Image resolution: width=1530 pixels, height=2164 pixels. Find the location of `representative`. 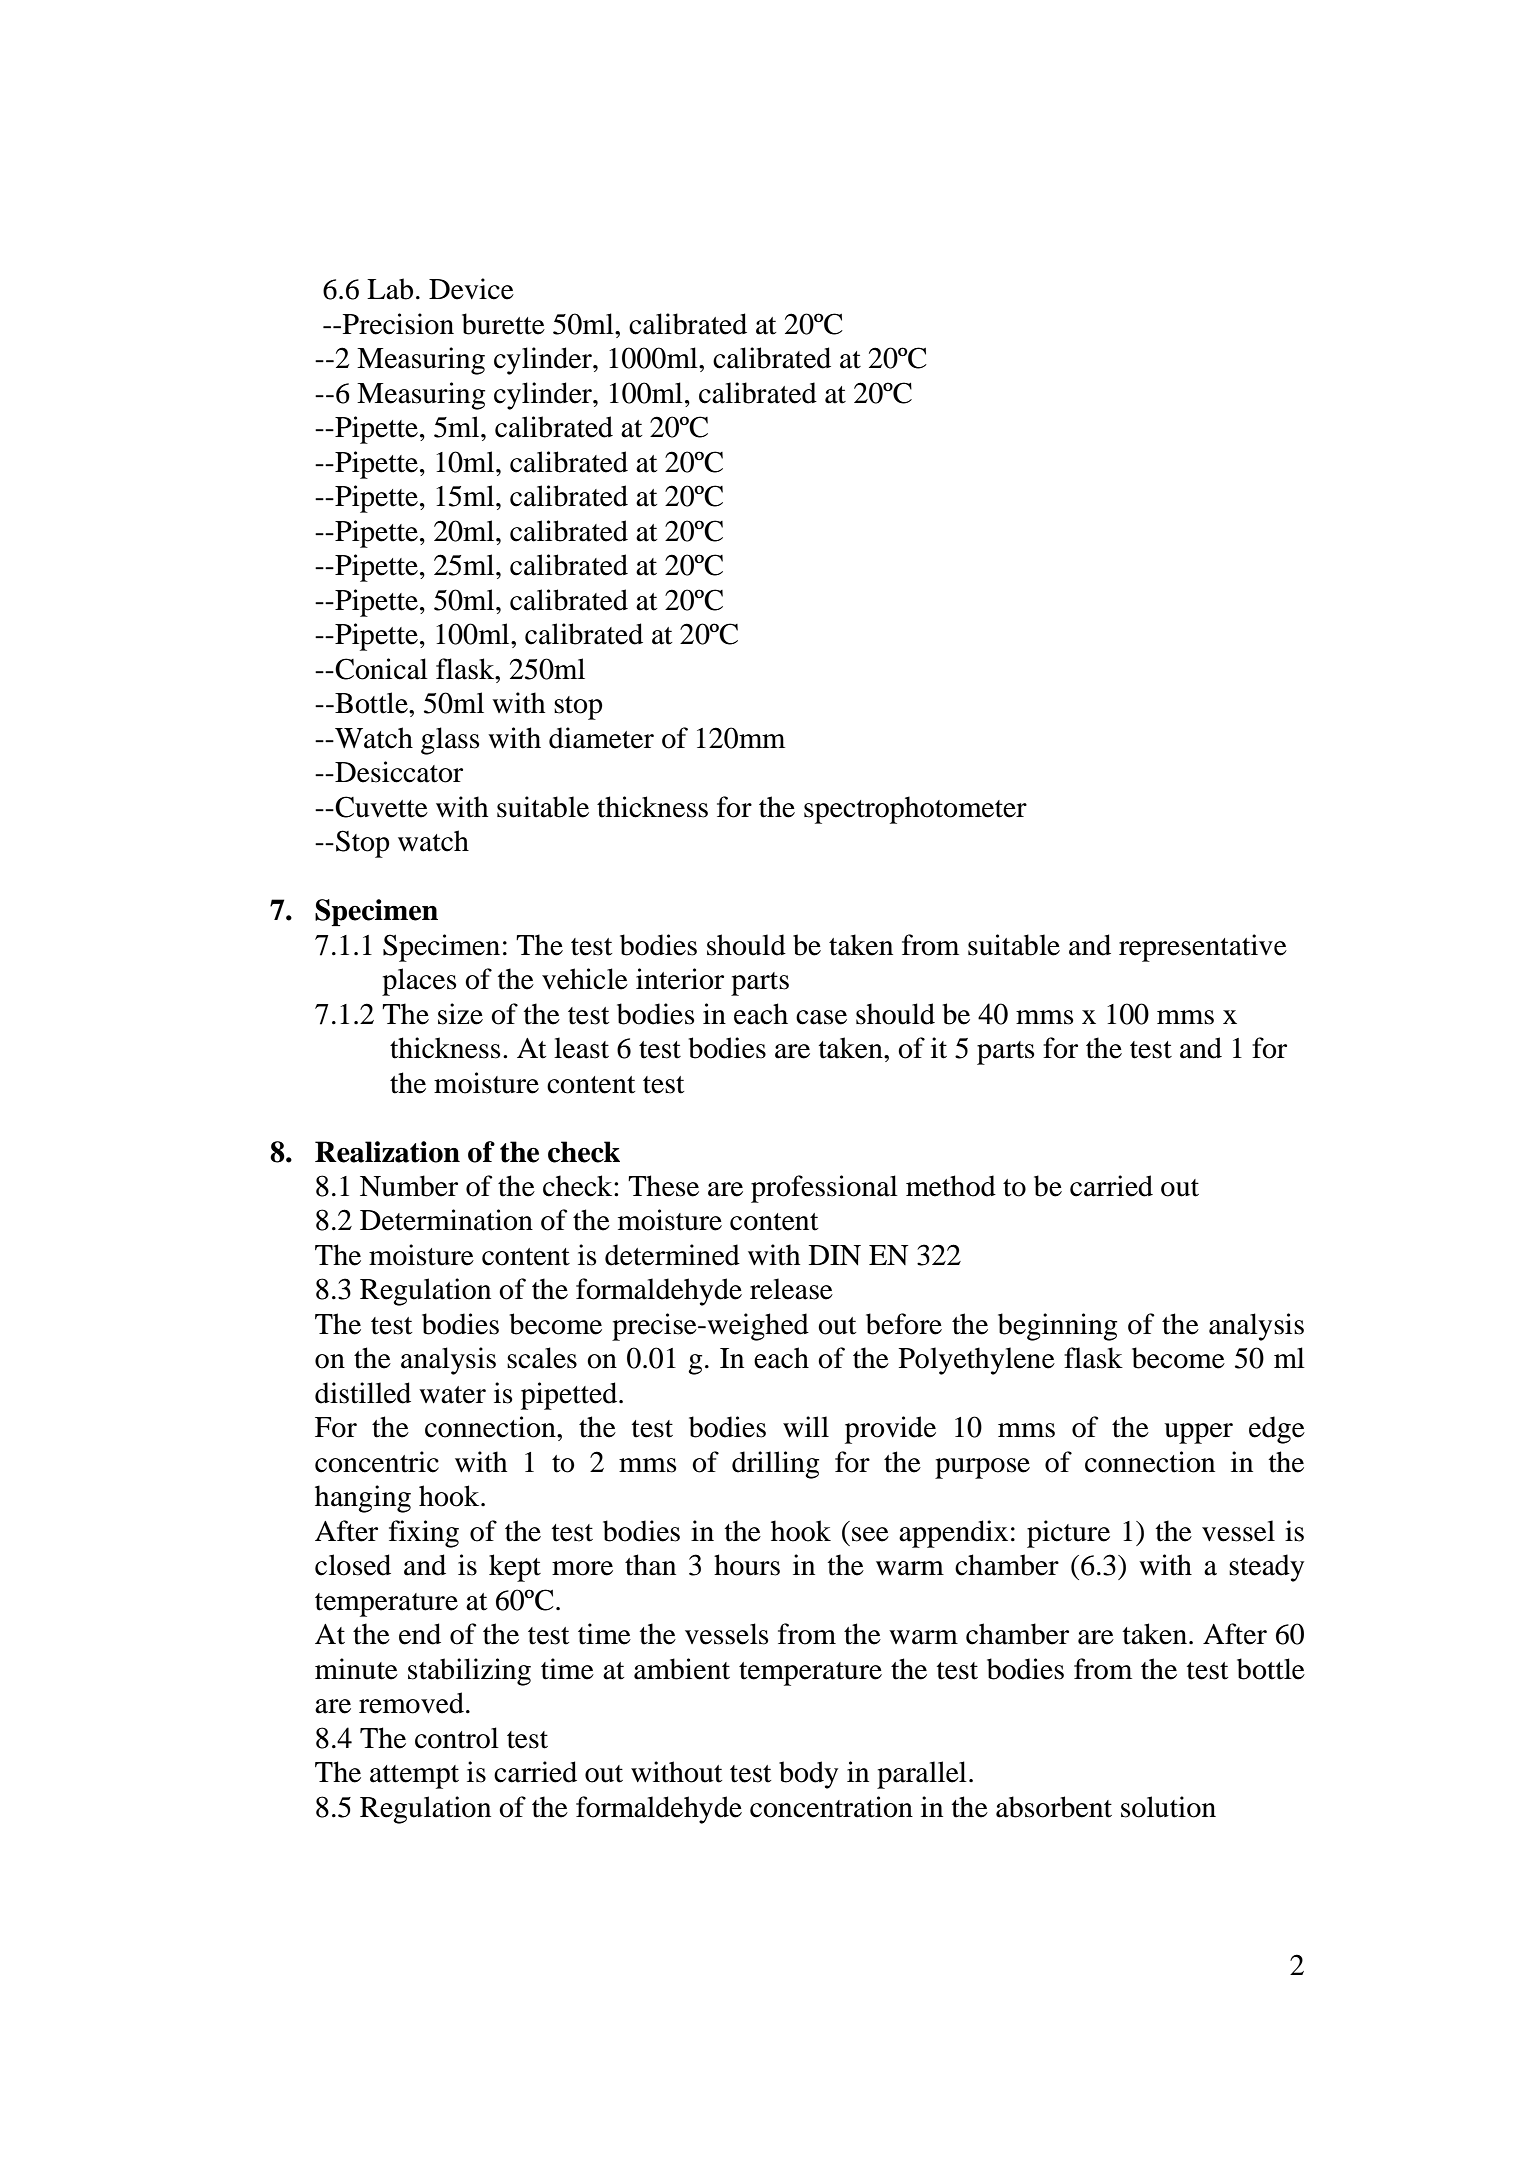

representative is located at coordinates (1203, 948).
